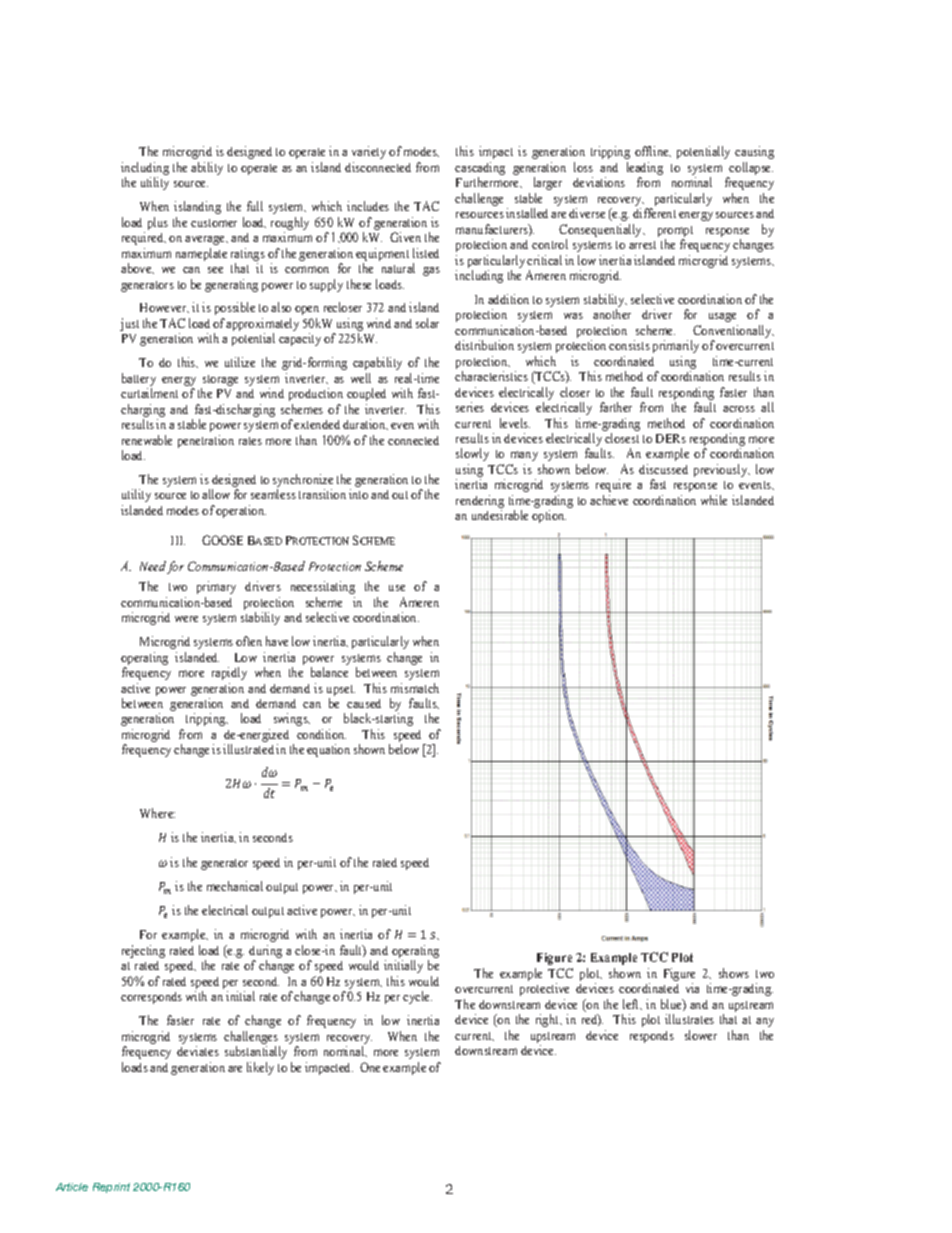 This screenshot has height=1233, width=952. What do you see at coordinates (158, 223) in the screenshot?
I see `plus` at bounding box center [158, 223].
